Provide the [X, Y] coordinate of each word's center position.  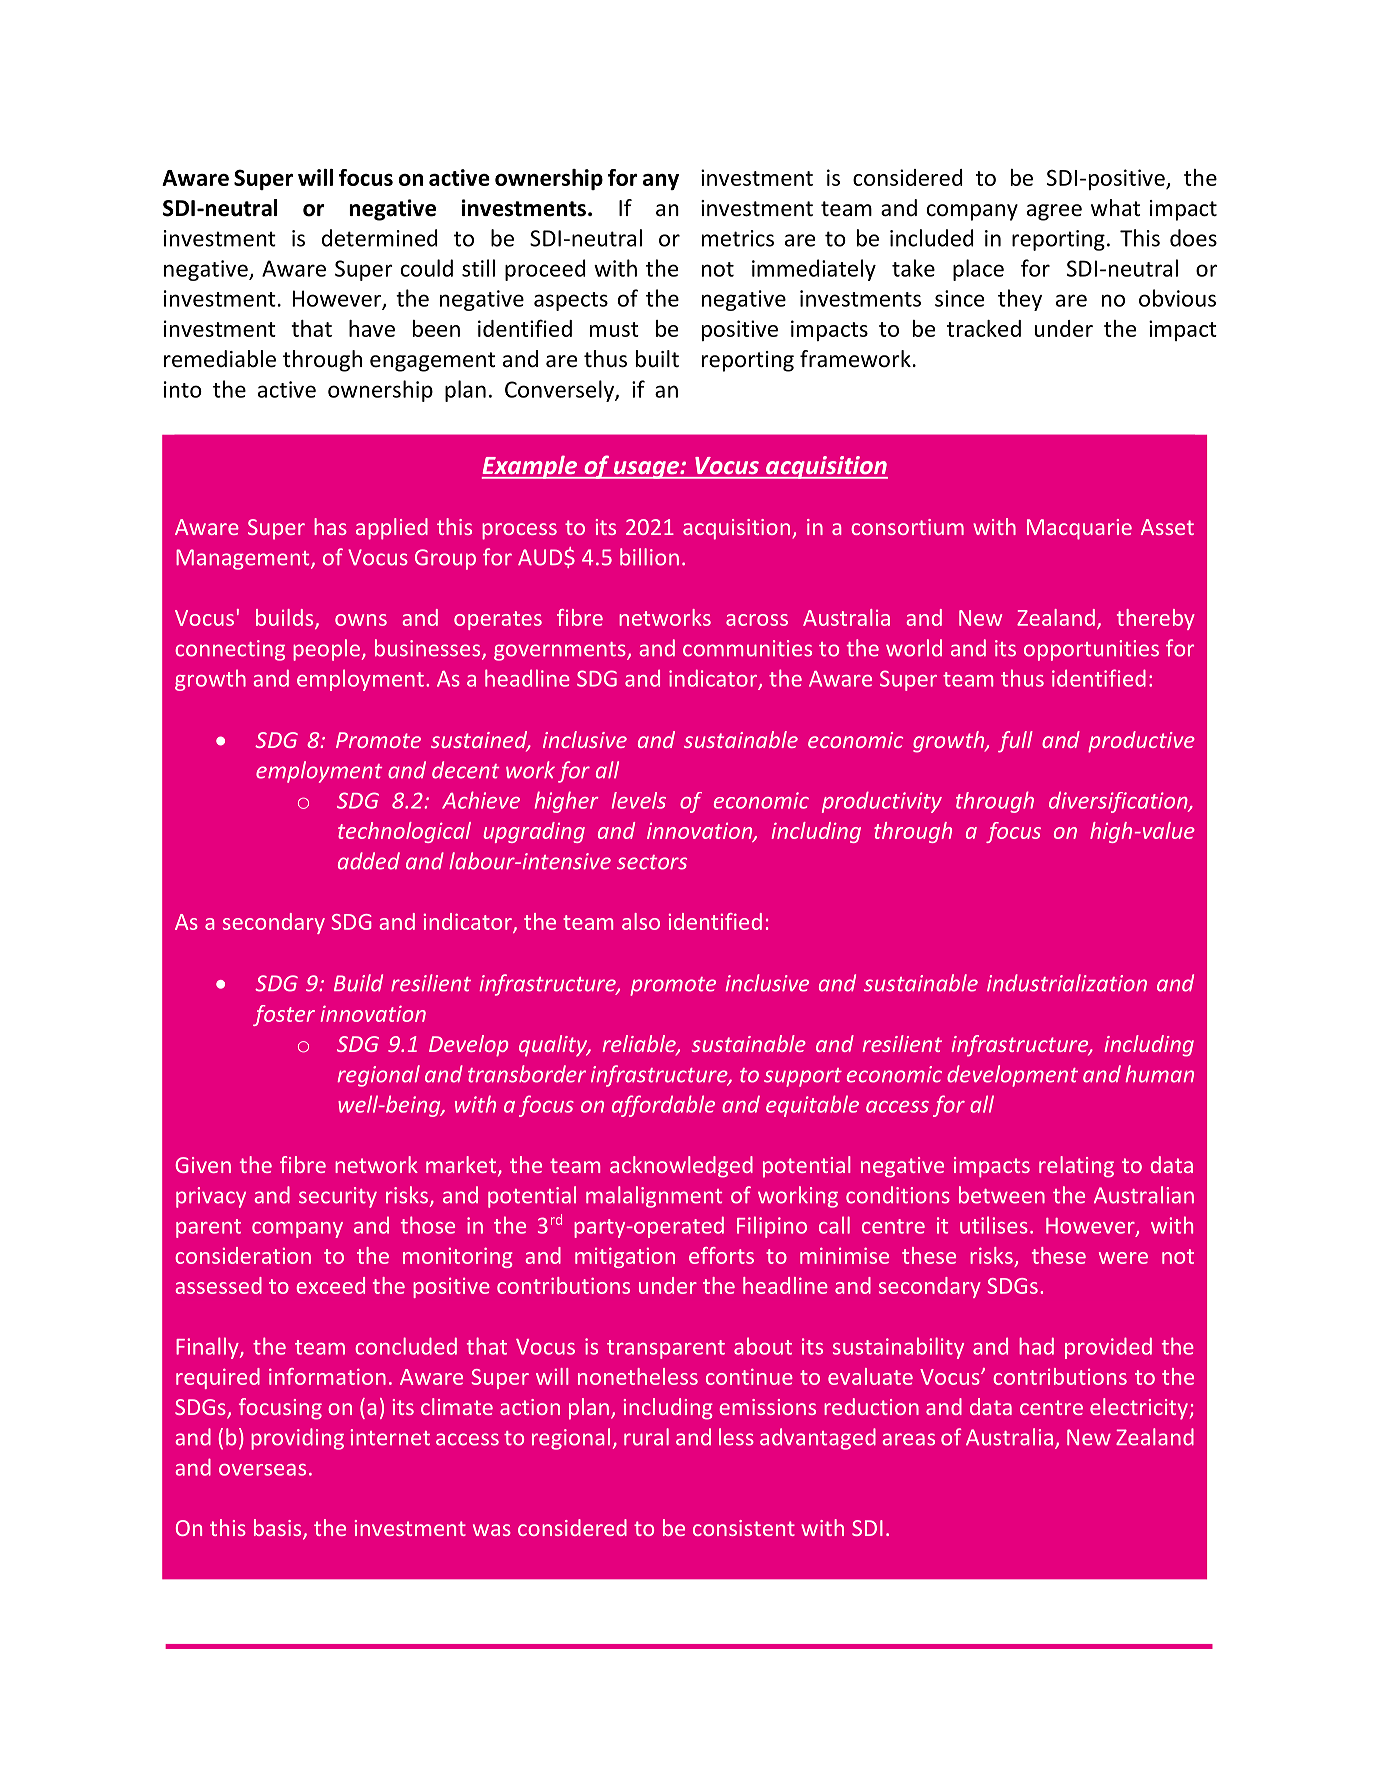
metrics [738, 238]
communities [747, 648]
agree [1054, 212]
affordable [663, 1106]
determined [380, 238]
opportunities [1091, 650]
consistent [744, 1528]
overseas [262, 1470]
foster [284, 1015]
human [1159, 1074]
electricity [1139, 1409]
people [328, 650]
